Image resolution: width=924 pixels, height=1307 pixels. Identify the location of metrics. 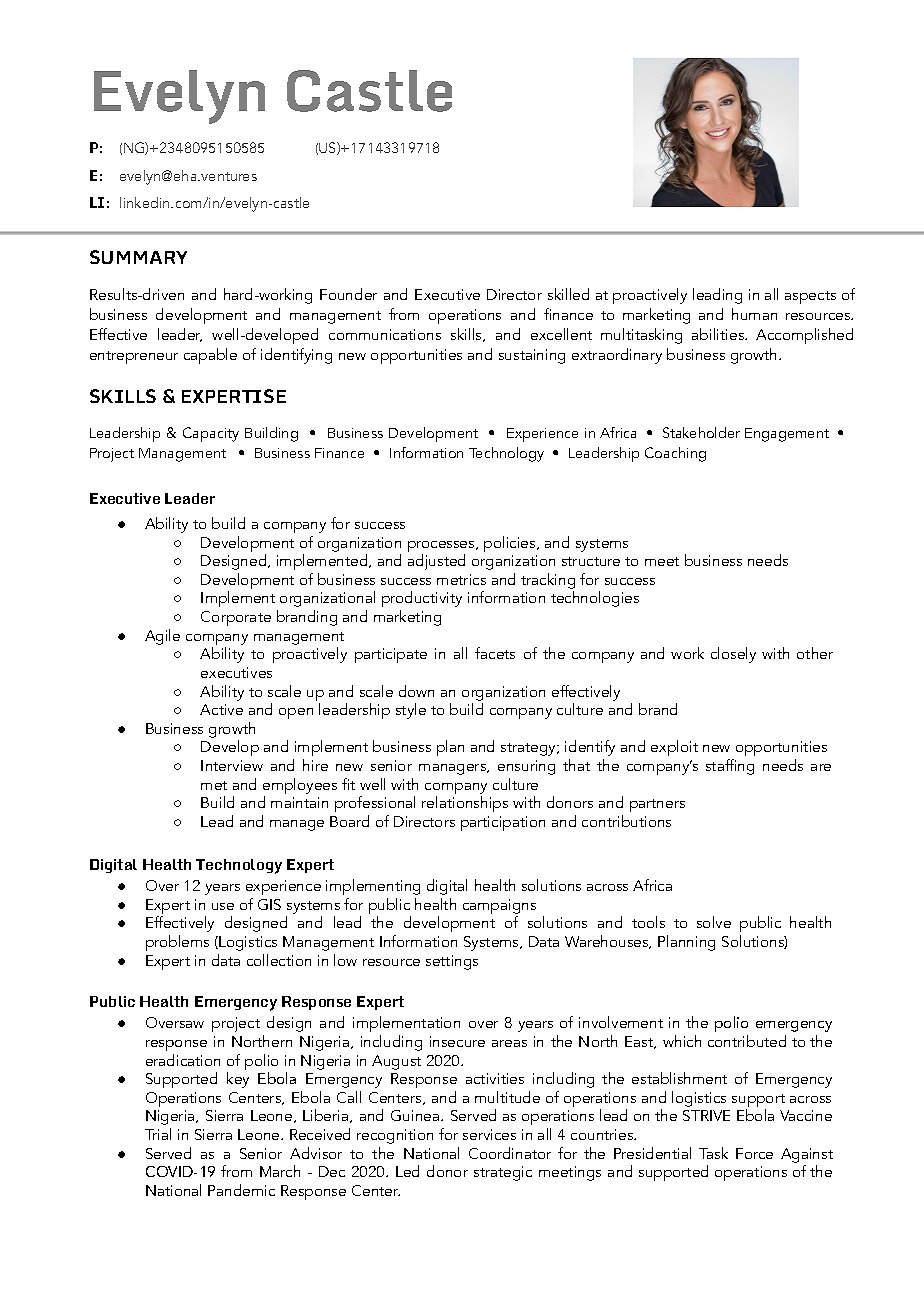
(461, 579).
